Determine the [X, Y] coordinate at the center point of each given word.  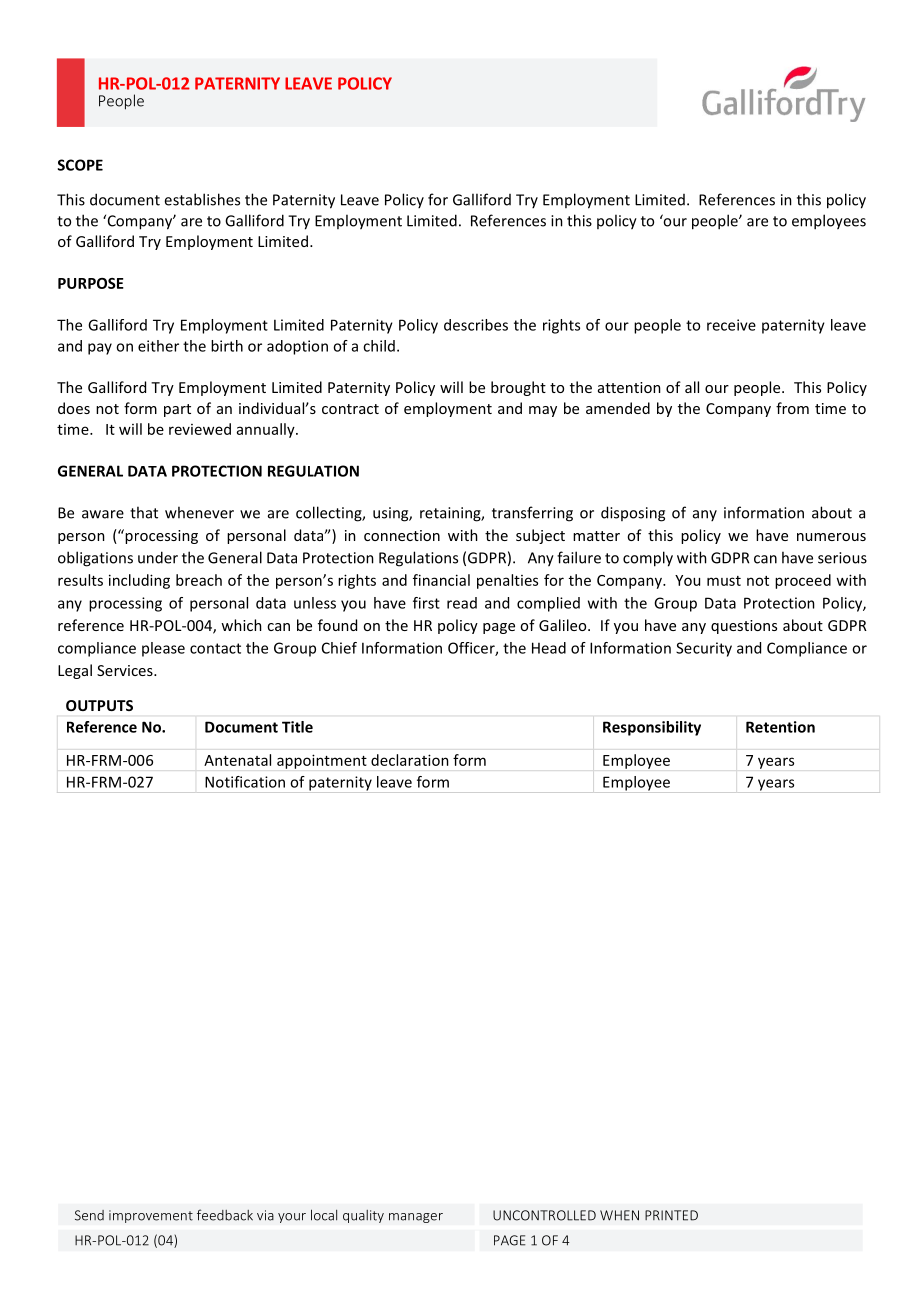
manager [416, 1218]
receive [731, 325]
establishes [202, 199]
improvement [151, 1216]
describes [476, 325]
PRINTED [671, 1215]
